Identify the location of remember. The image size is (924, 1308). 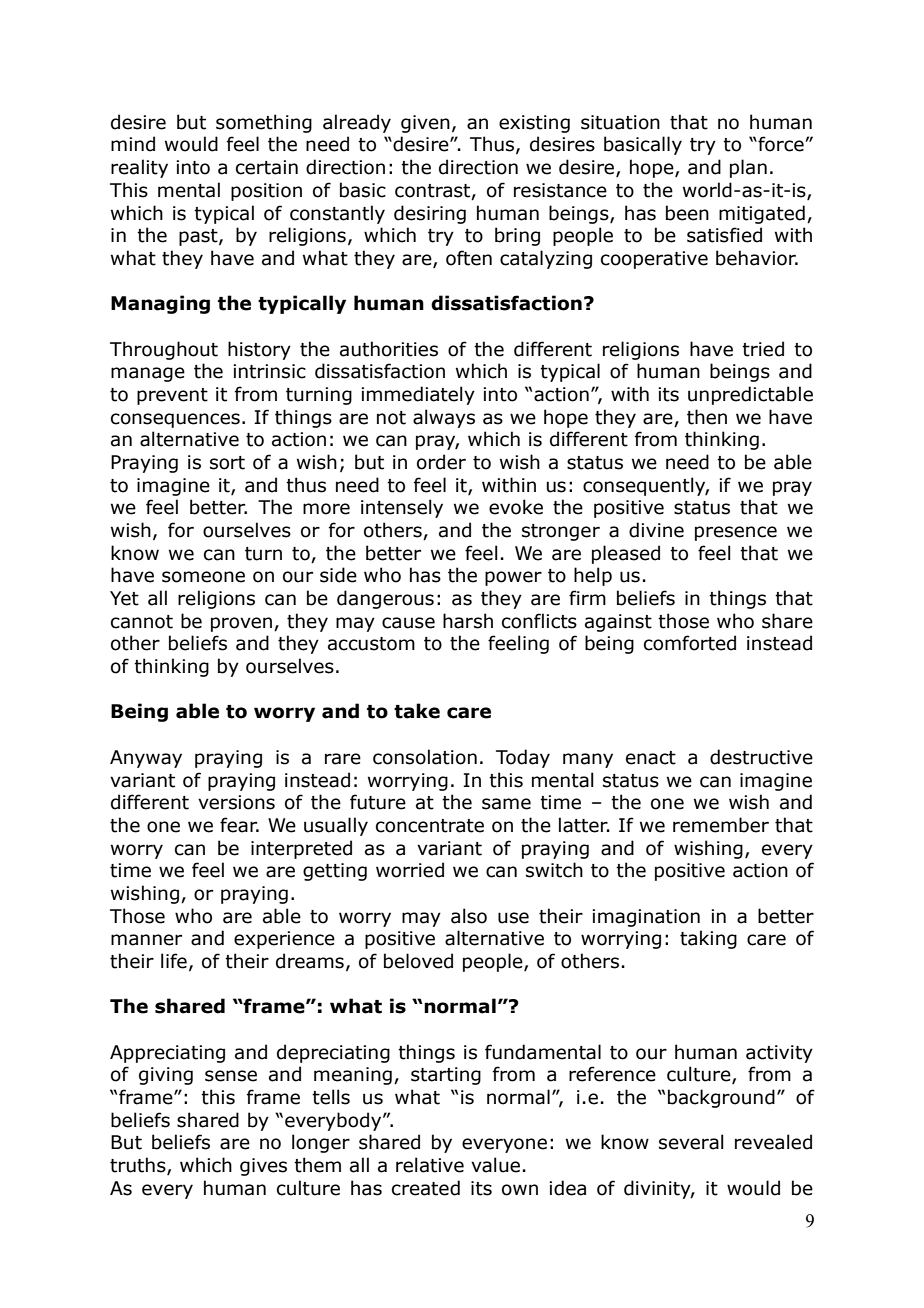
(721, 825).
